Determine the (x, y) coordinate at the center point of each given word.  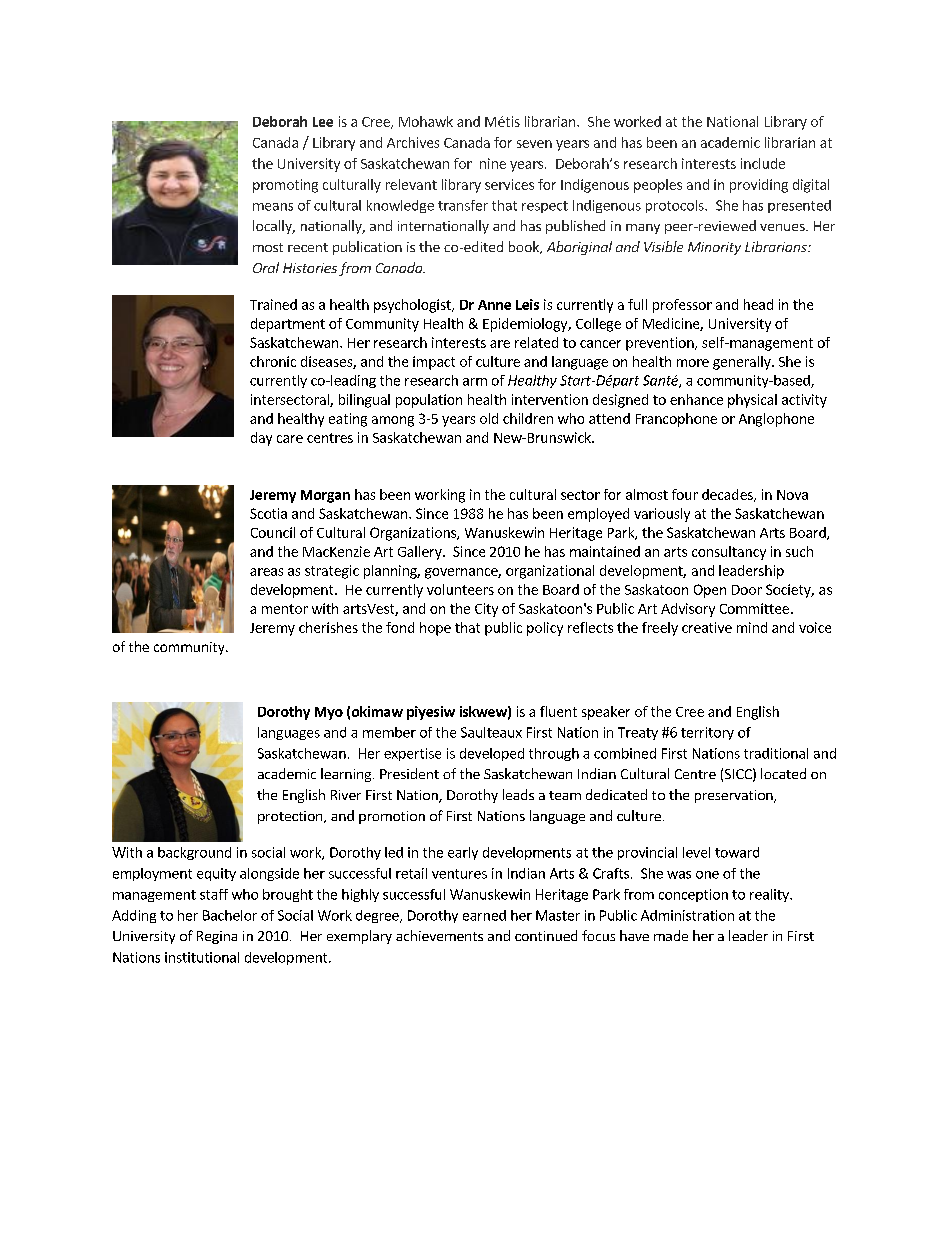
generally (743, 363)
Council (273, 532)
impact (434, 363)
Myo (329, 713)
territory (707, 733)
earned (484, 915)
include (763, 163)
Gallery (421, 553)
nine (493, 163)
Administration (687, 915)
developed (492, 754)
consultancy (729, 553)
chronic (273, 361)
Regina (217, 937)
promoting (285, 186)
